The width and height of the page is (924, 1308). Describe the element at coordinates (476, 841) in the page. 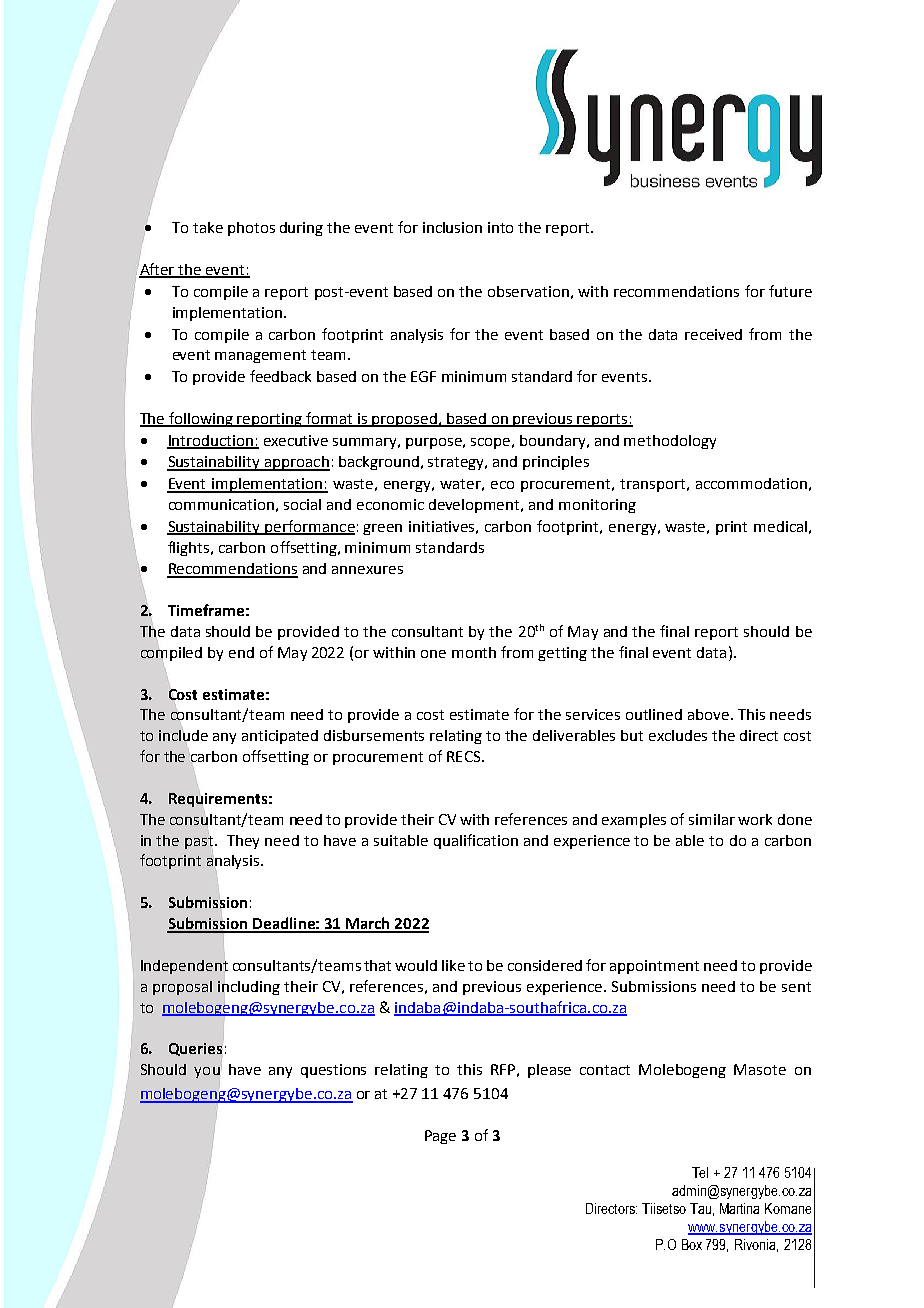

I see `qualification` at that location.
